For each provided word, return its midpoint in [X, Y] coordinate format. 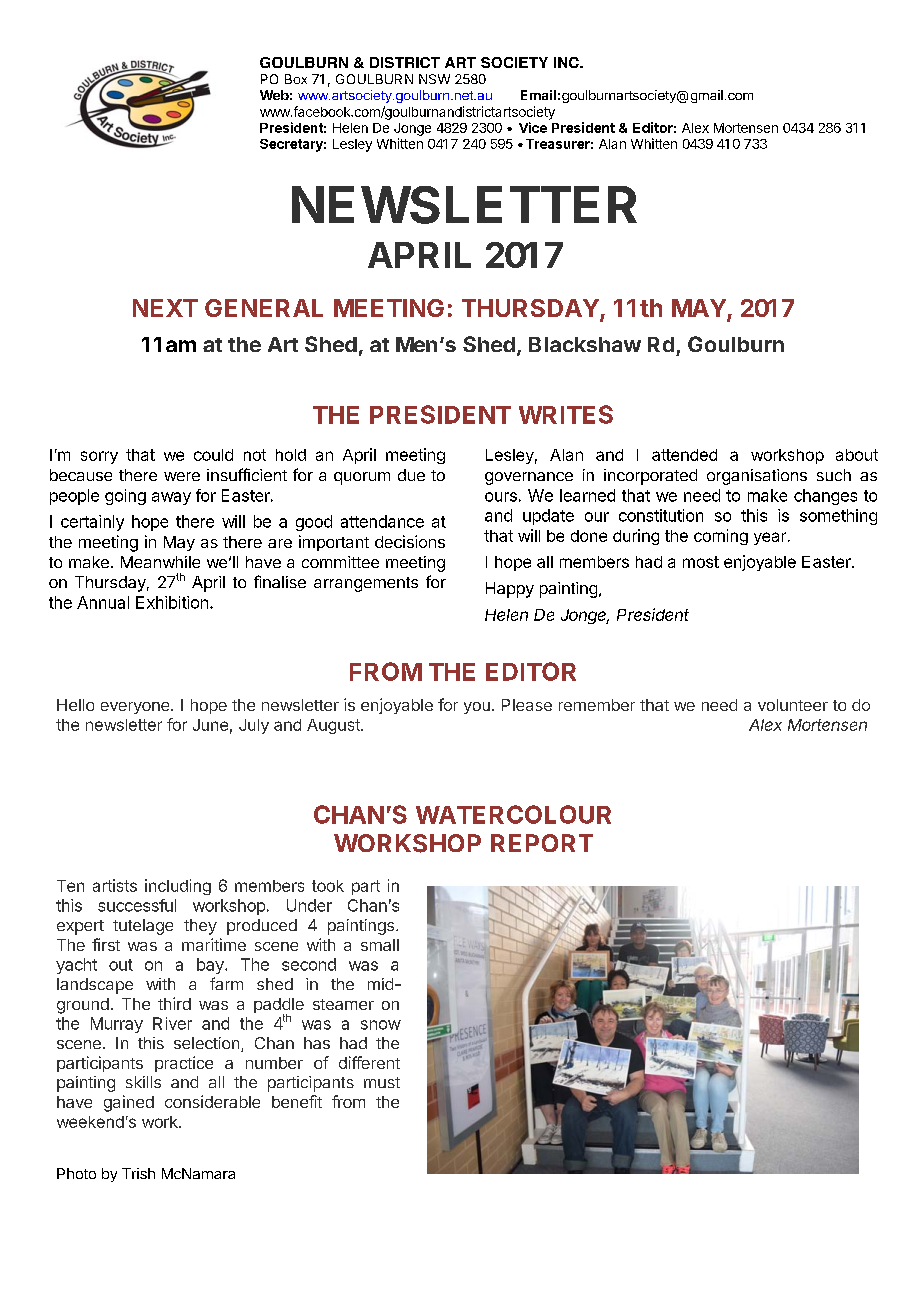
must [382, 1082]
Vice [533, 127]
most [701, 562]
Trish [138, 1173]
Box [296, 79]
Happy [510, 590]
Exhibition [172, 602]
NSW [434, 79]
